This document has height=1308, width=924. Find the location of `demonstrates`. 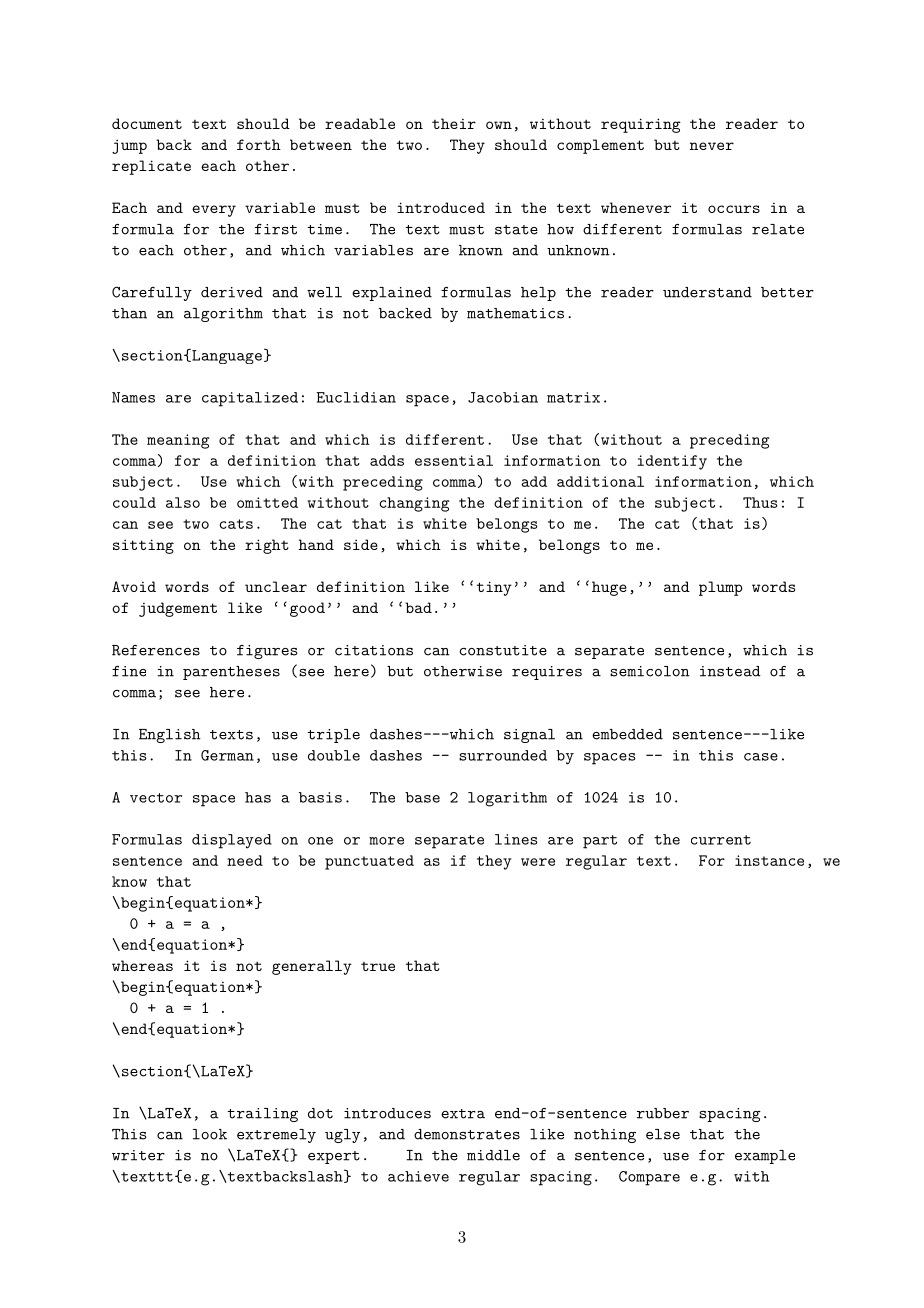

demonstrates is located at coordinates (467, 1134).
